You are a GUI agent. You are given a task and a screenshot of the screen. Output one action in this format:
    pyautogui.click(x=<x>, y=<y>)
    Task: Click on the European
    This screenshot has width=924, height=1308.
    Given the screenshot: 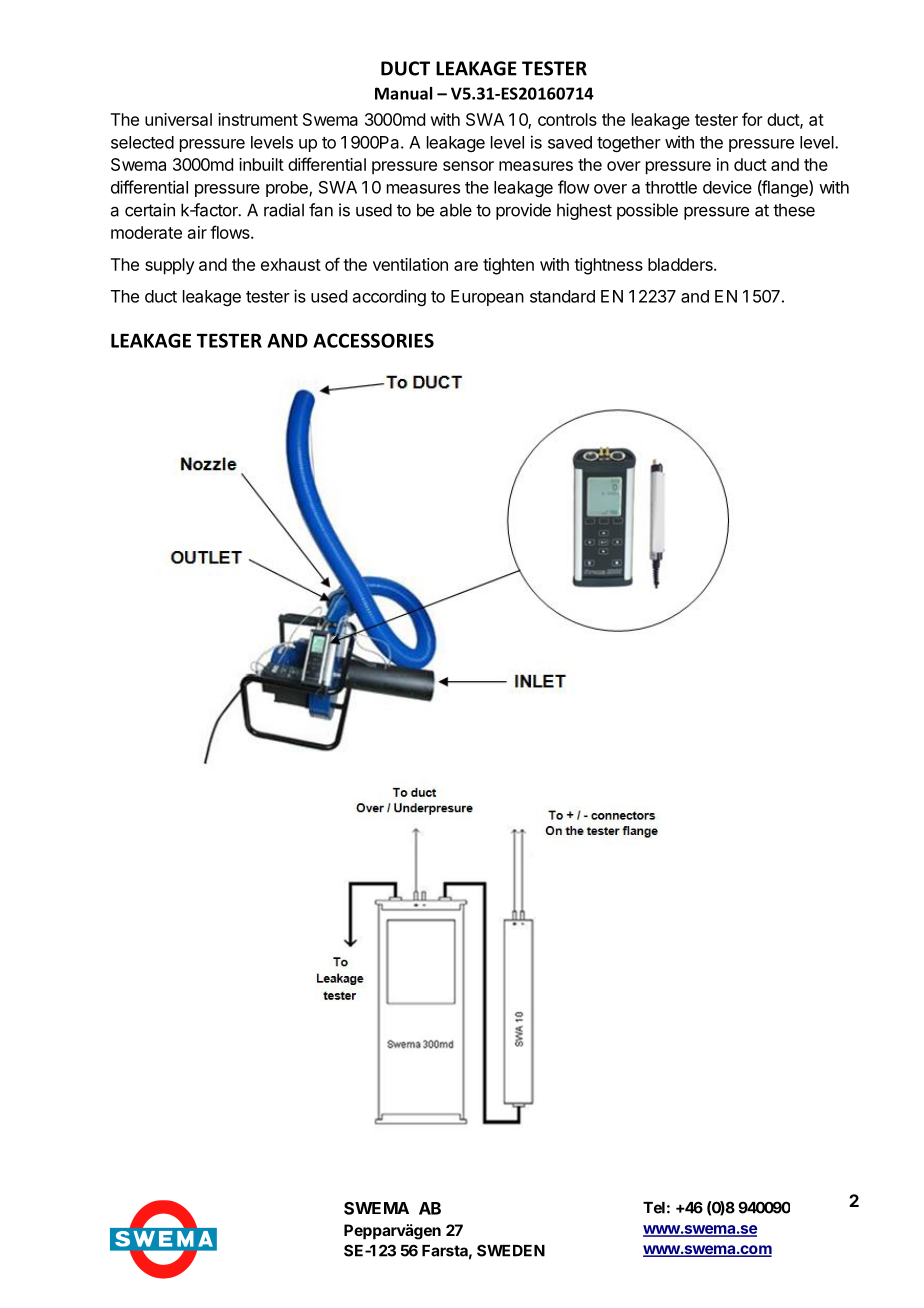 What is the action you would take?
    pyautogui.click(x=487, y=298)
